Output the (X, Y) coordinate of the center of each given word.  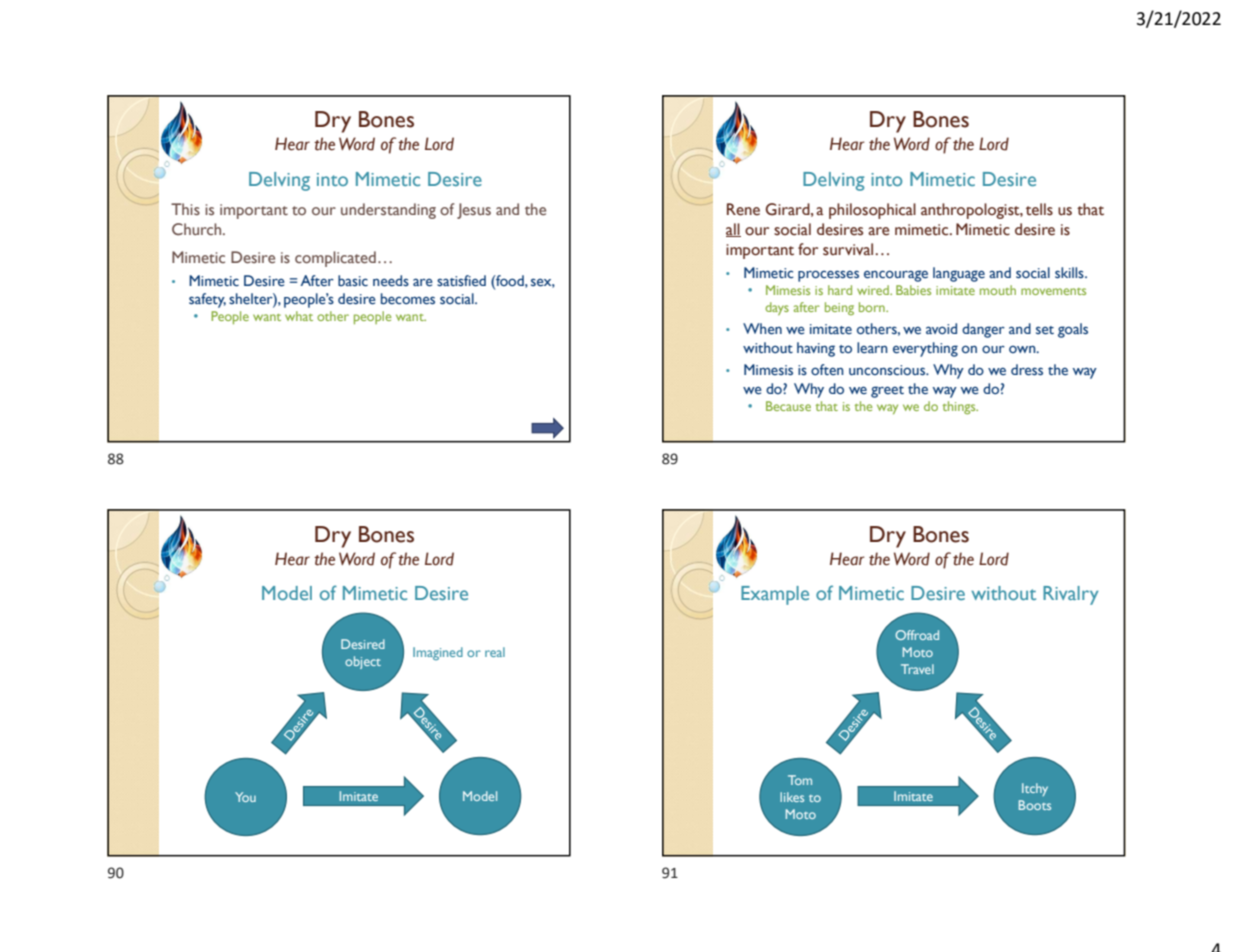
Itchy (1035, 789)
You (245, 797)
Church (198, 229)
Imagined (438, 653)
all (733, 230)
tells (1039, 209)
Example (775, 595)
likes (792, 797)
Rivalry (1070, 595)
